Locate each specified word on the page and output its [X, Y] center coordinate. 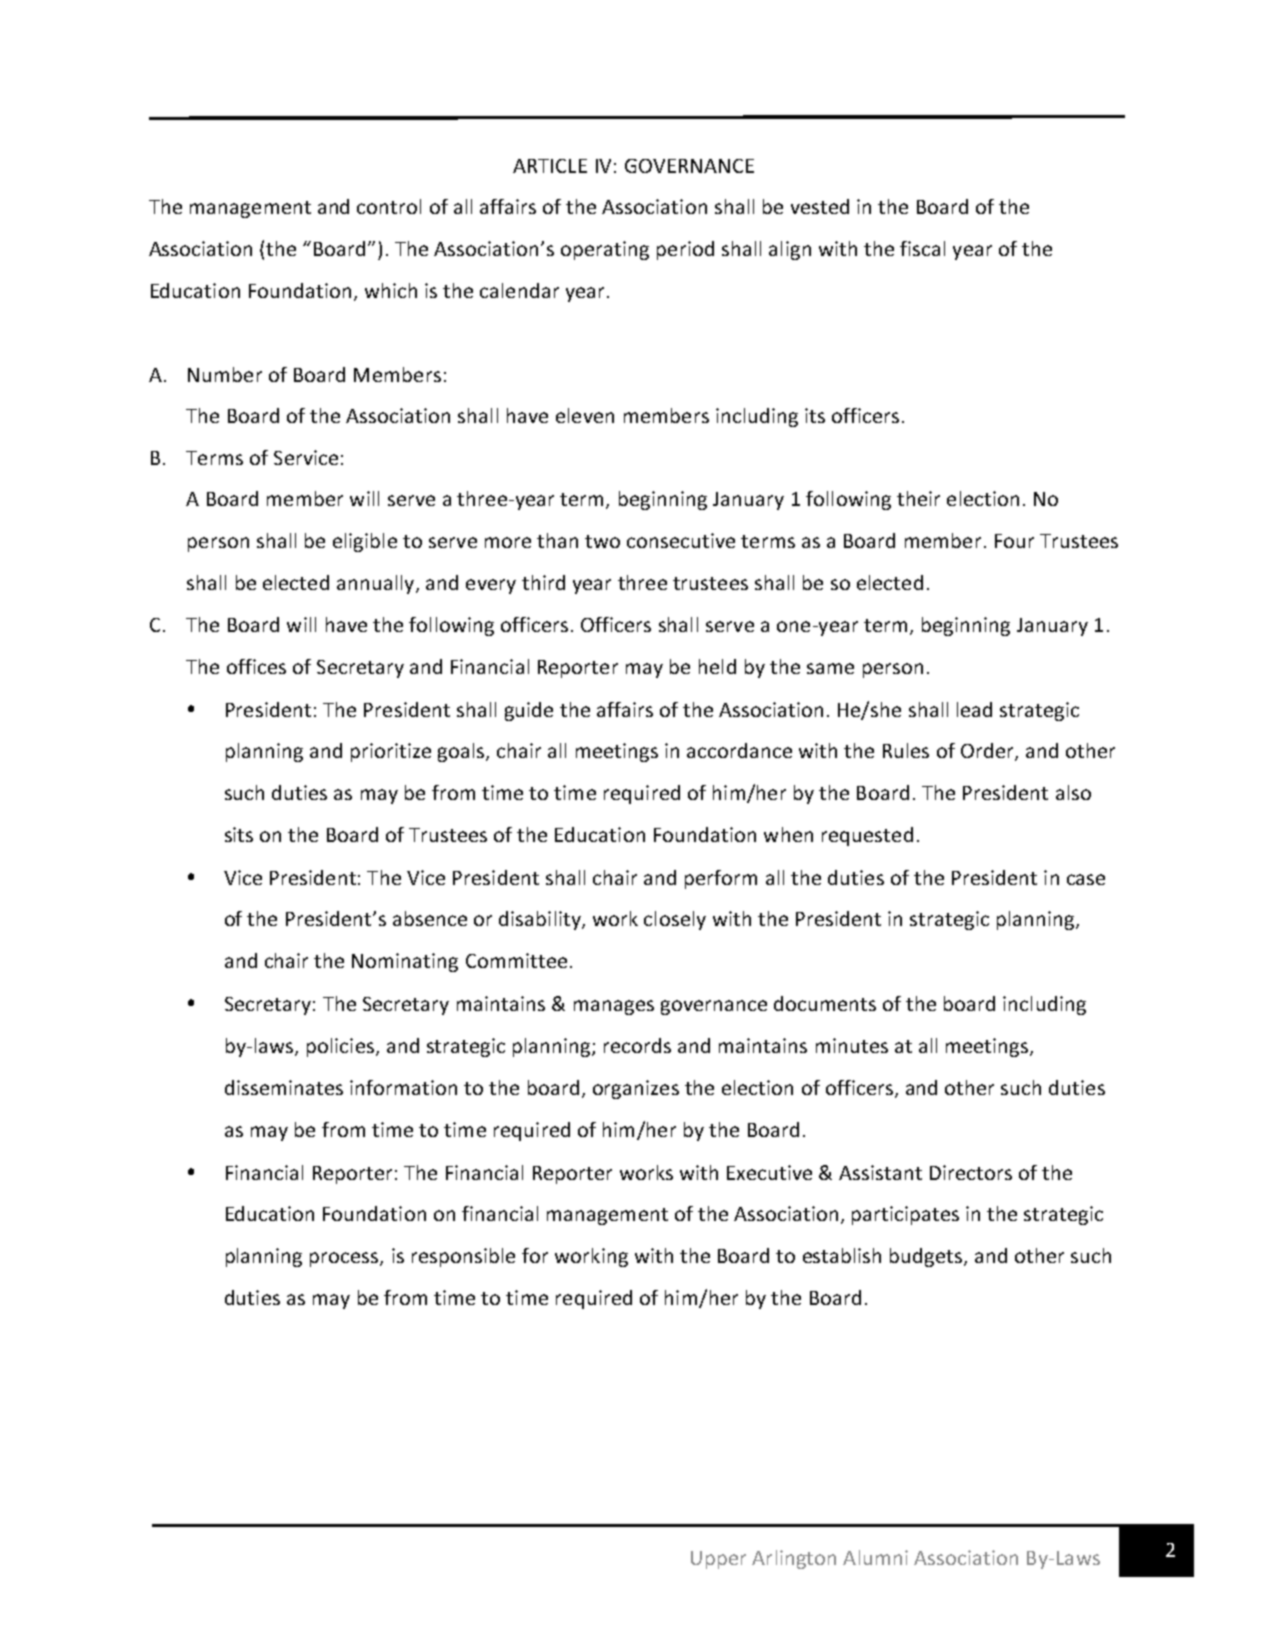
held [717, 666]
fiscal [922, 248]
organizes [636, 1089]
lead [974, 709]
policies [340, 1047]
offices [256, 666]
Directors [971, 1172]
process [345, 1259]
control [389, 206]
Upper [718, 1560]
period [685, 250]
